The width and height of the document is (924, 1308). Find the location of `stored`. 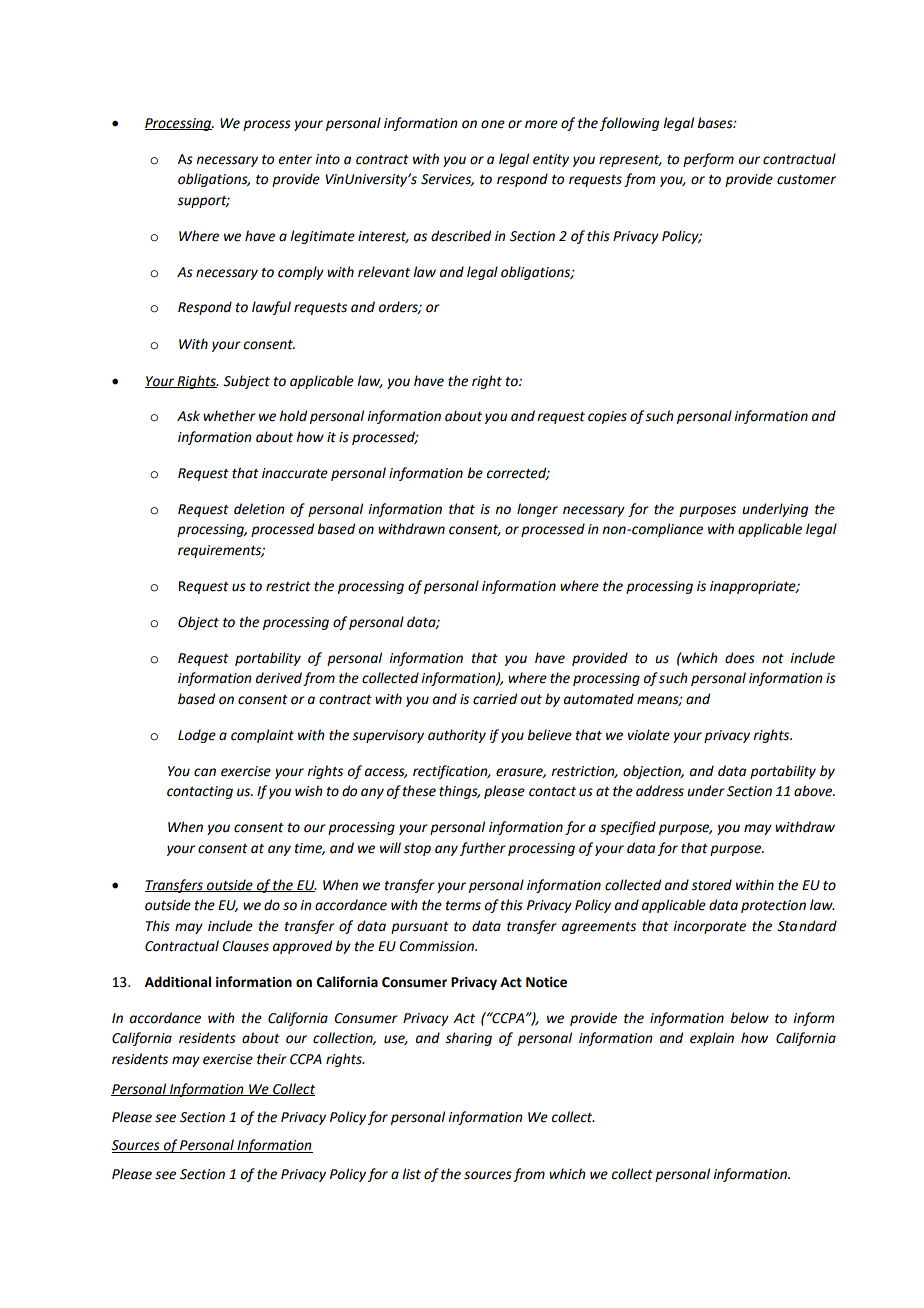

stored is located at coordinates (711, 885).
